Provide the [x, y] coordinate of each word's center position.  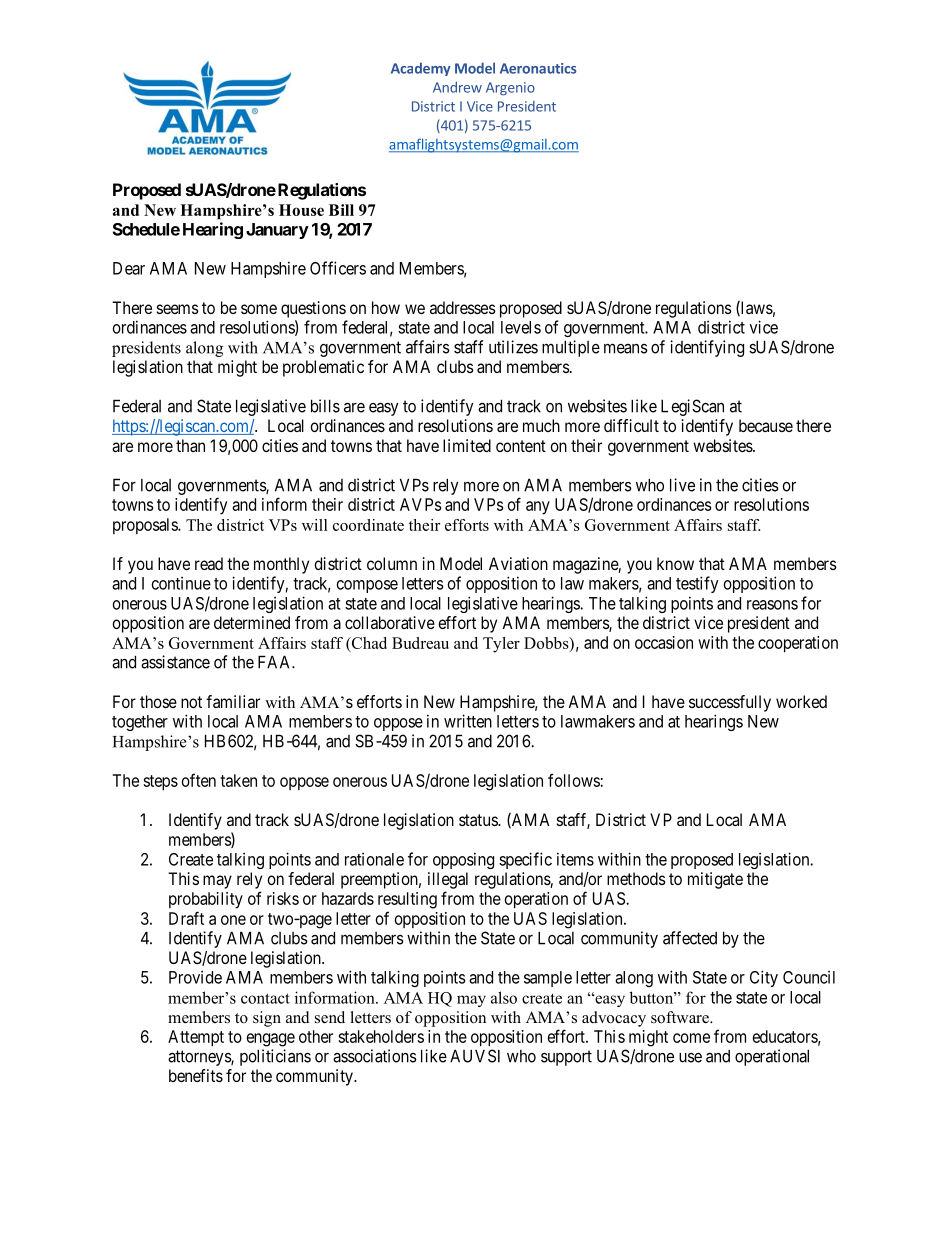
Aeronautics [538, 68]
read [209, 563]
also [504, 997]
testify [697, 584]
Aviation [518, 563]
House [301, 210]
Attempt [196, 1038]
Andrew [457, 87]
